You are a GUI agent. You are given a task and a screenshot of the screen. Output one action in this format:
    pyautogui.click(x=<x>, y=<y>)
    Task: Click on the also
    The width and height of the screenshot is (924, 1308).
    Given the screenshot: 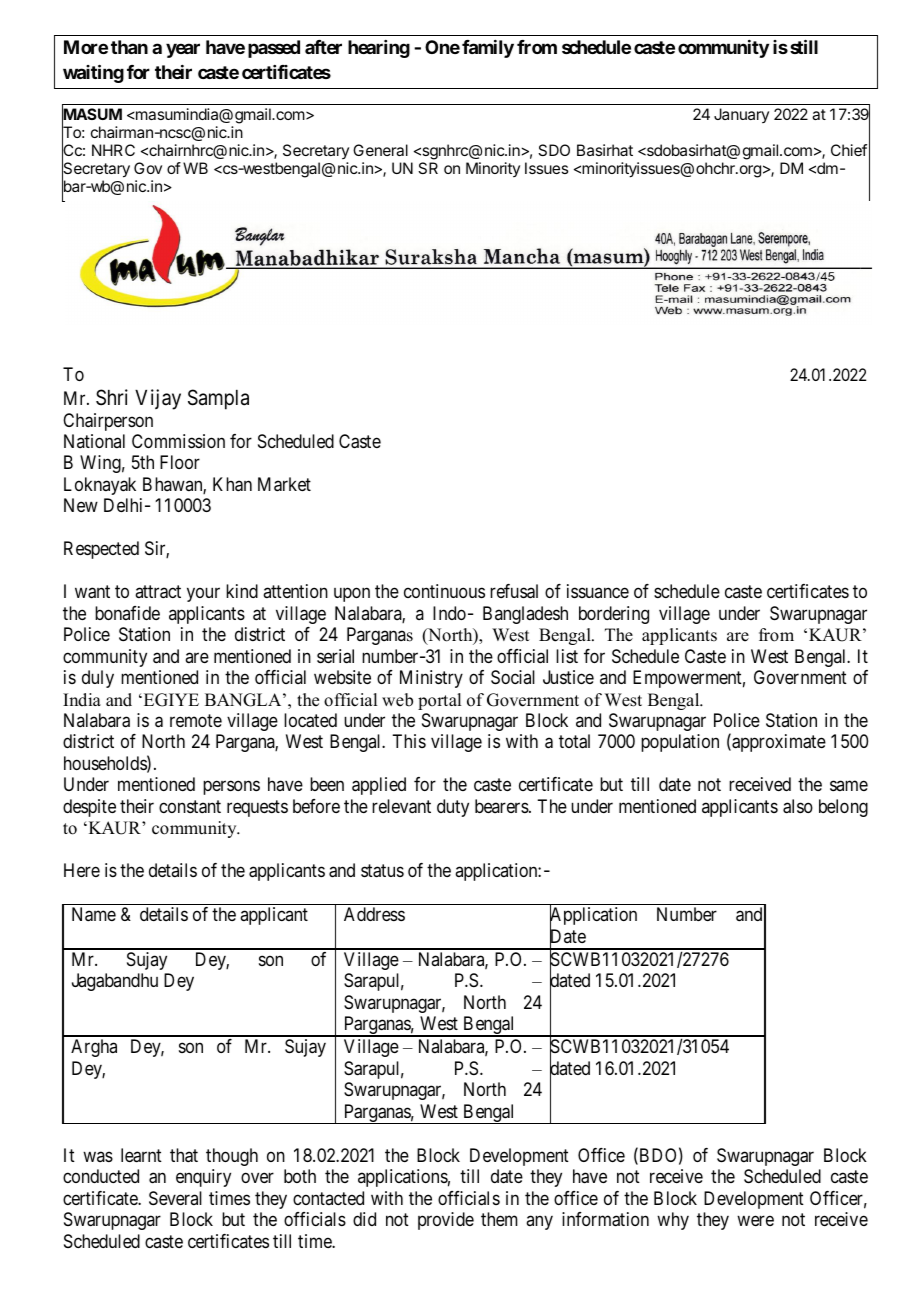 What is the action you would take?
    pyautogui.click(x=798, y=806)
